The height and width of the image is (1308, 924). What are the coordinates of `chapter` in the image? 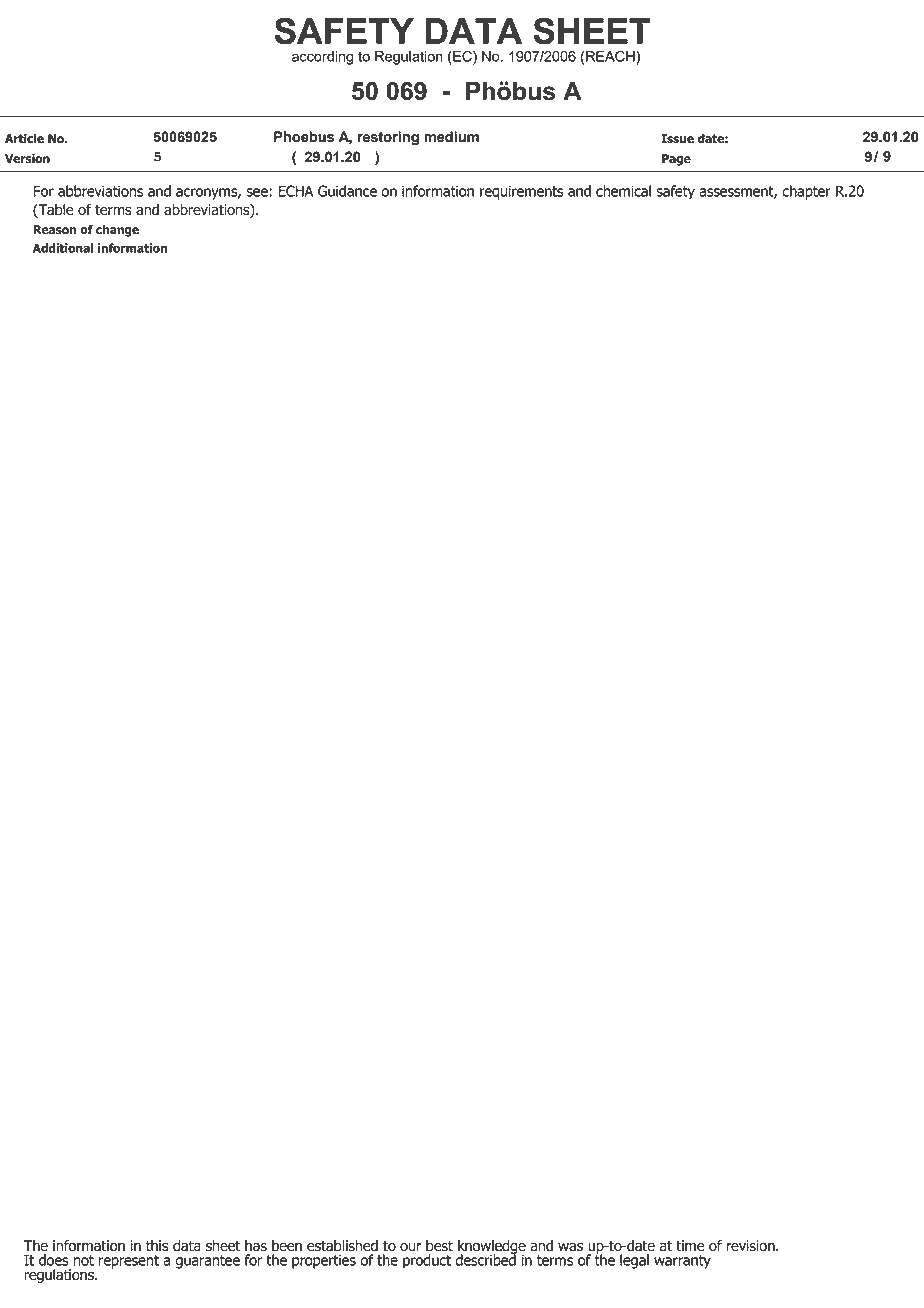 It's located at (806, 192).
